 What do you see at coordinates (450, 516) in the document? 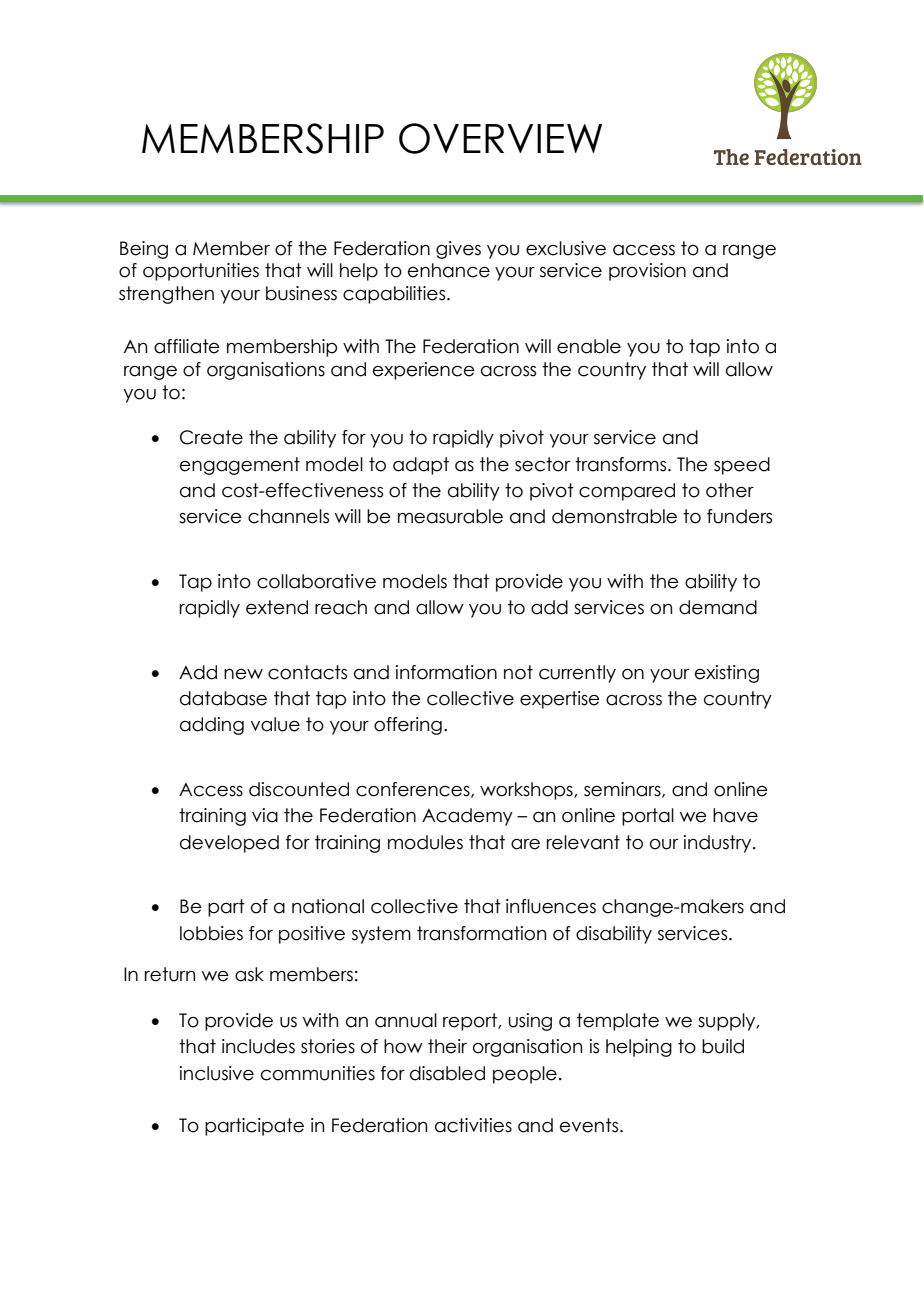
I see `measurable` at bounding box center [450, 516].
